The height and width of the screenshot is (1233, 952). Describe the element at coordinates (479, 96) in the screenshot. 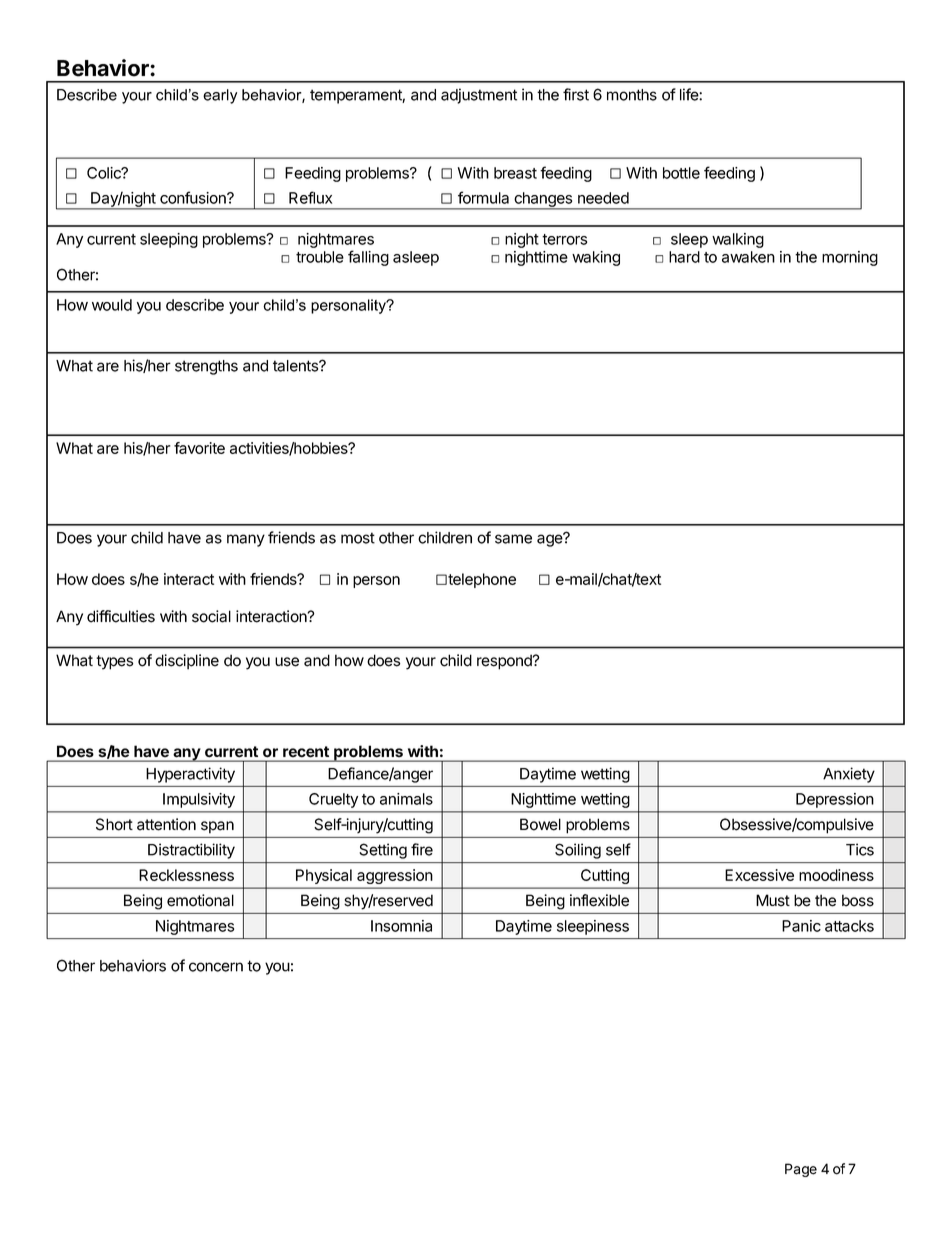

I see `adjustment` at that location.
